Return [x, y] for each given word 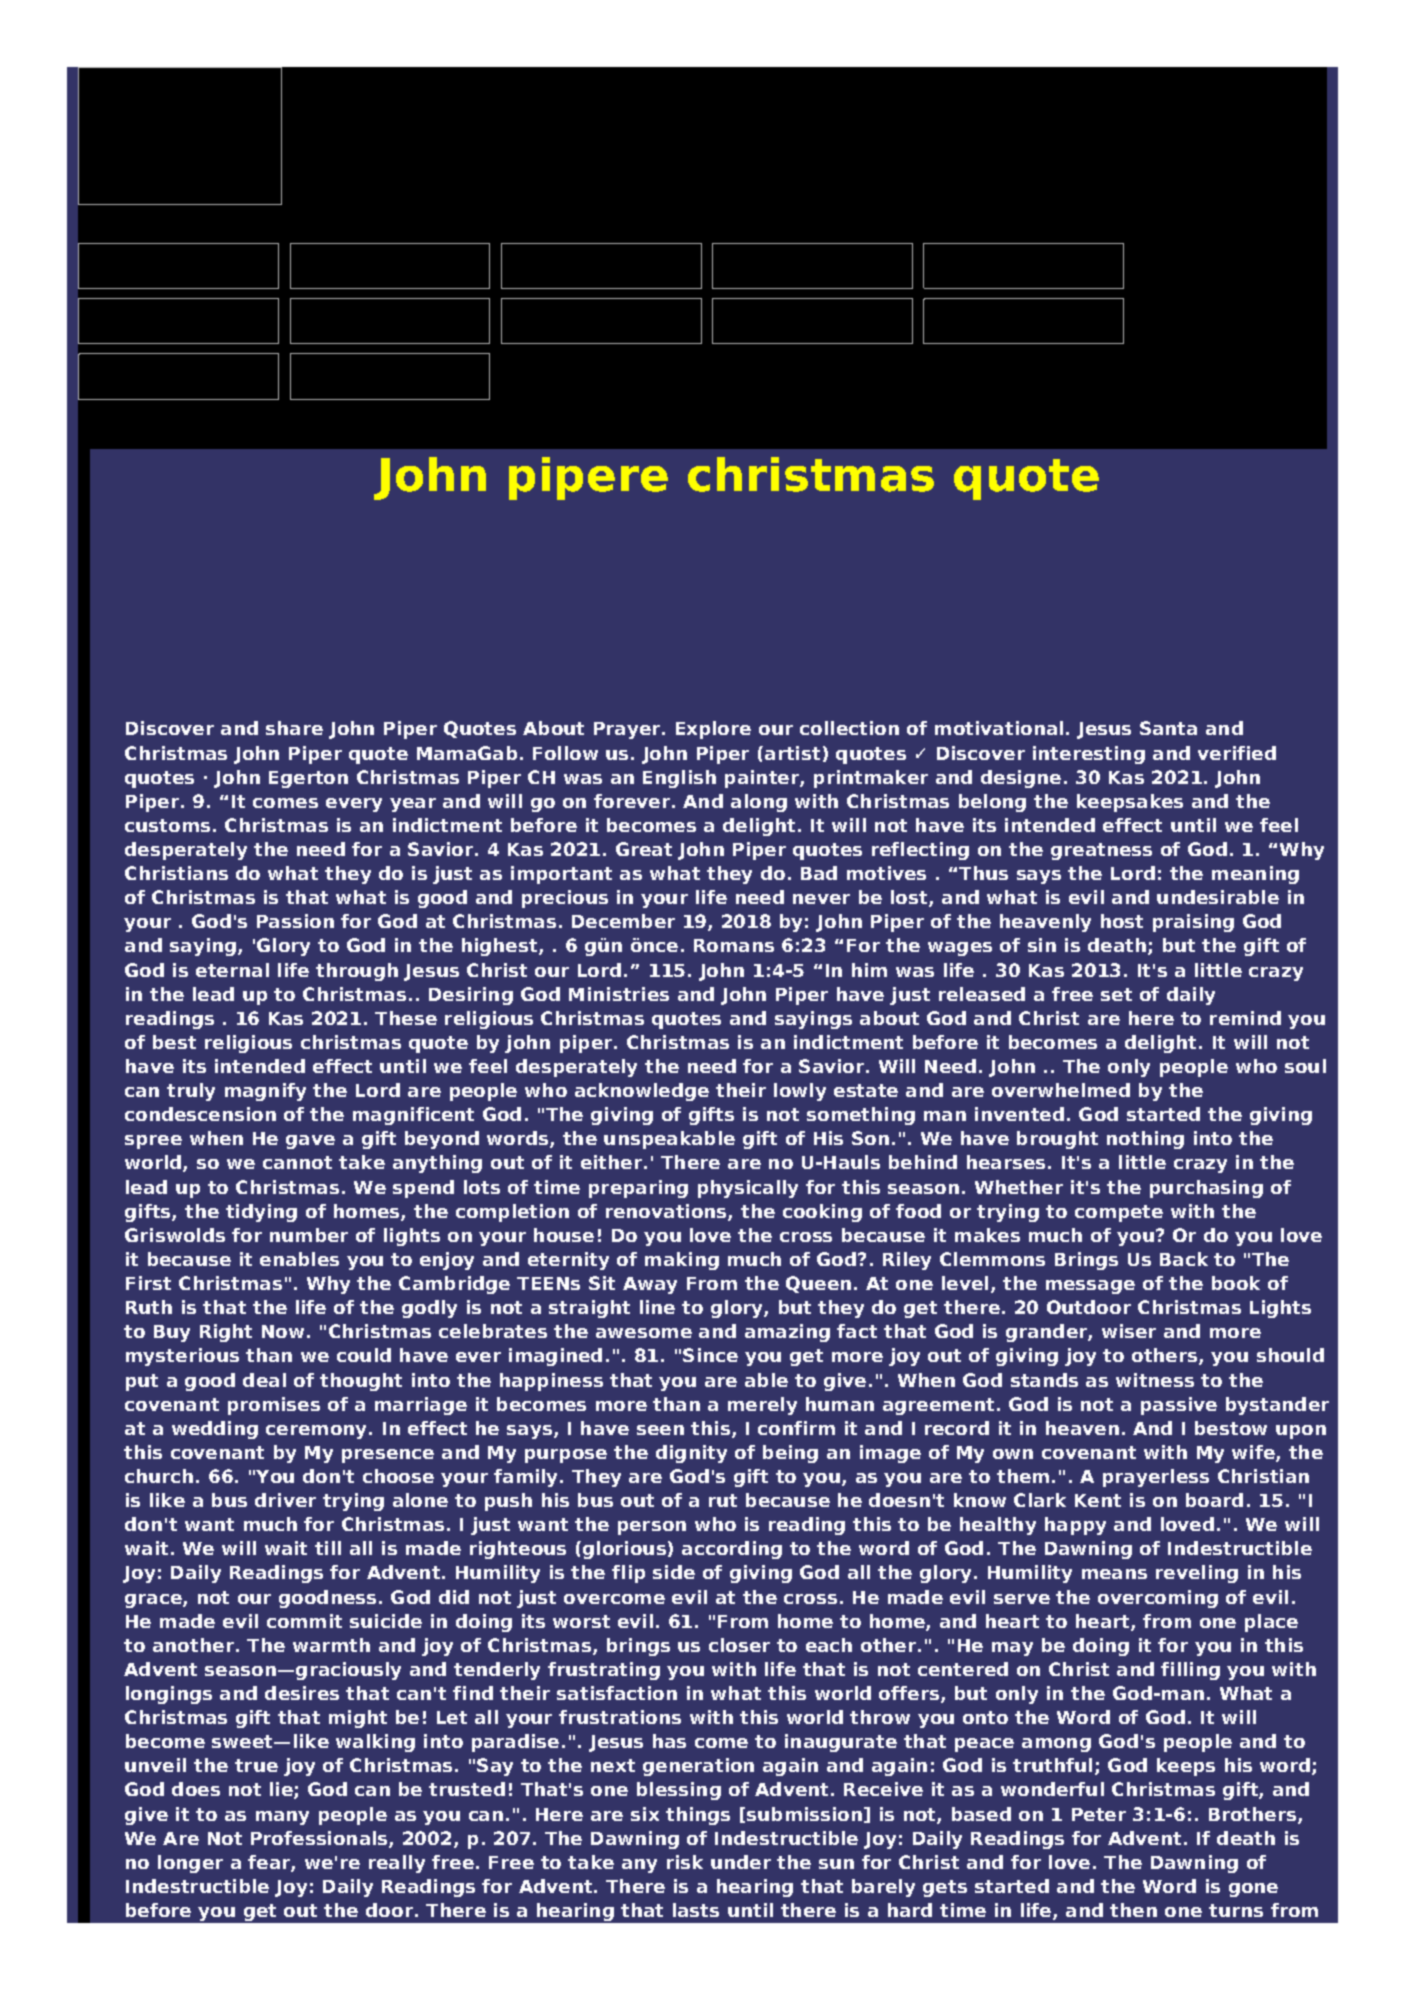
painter [763, 779]
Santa [1168, 728]
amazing [787, 1333]
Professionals [320, 1839]
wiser [1129, 1331]
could [364, 1355]
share [294, 728]
